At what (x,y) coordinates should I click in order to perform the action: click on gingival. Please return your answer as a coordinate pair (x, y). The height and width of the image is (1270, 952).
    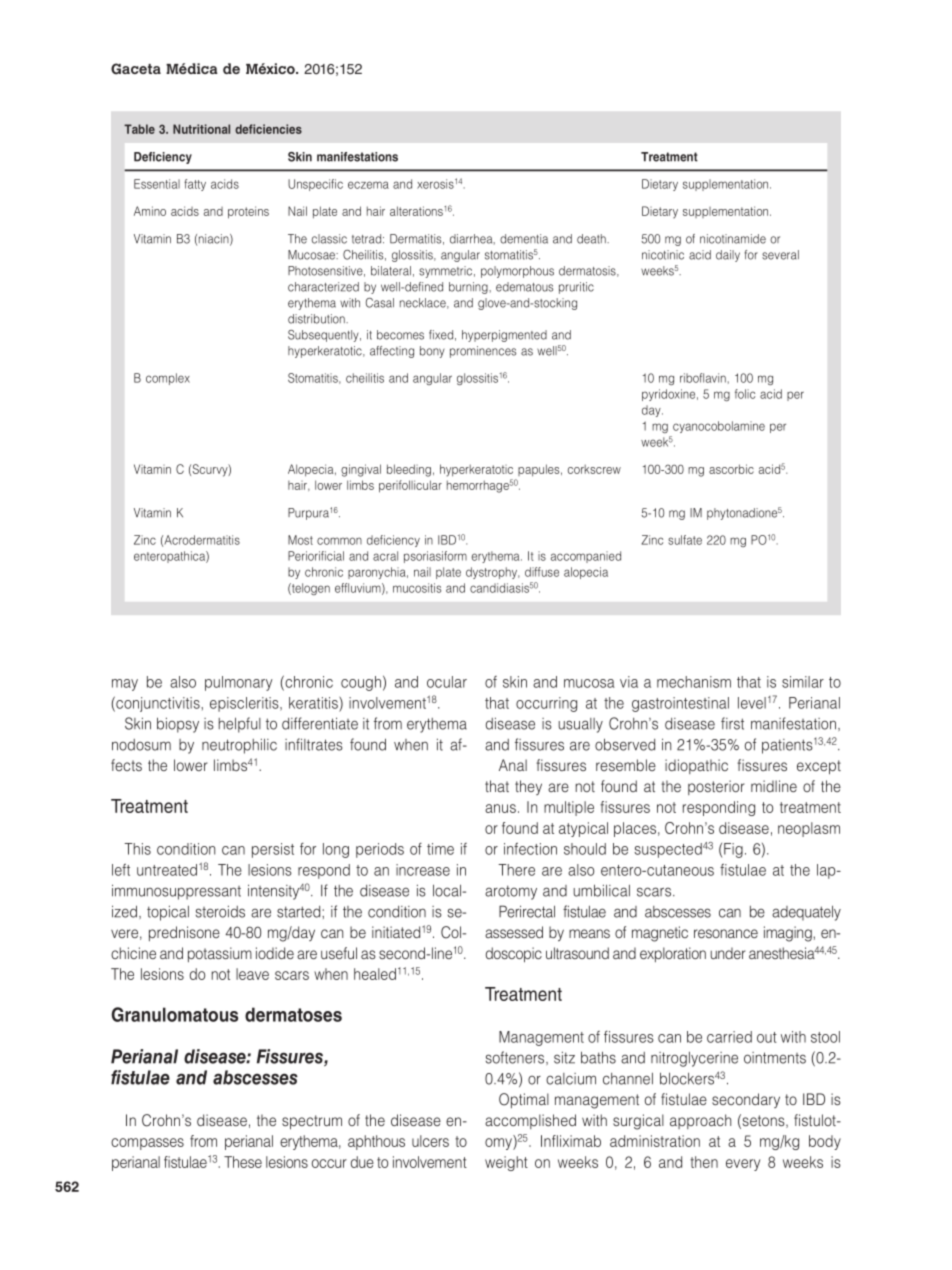
    Looking at the image, I should click on (361, 470).
